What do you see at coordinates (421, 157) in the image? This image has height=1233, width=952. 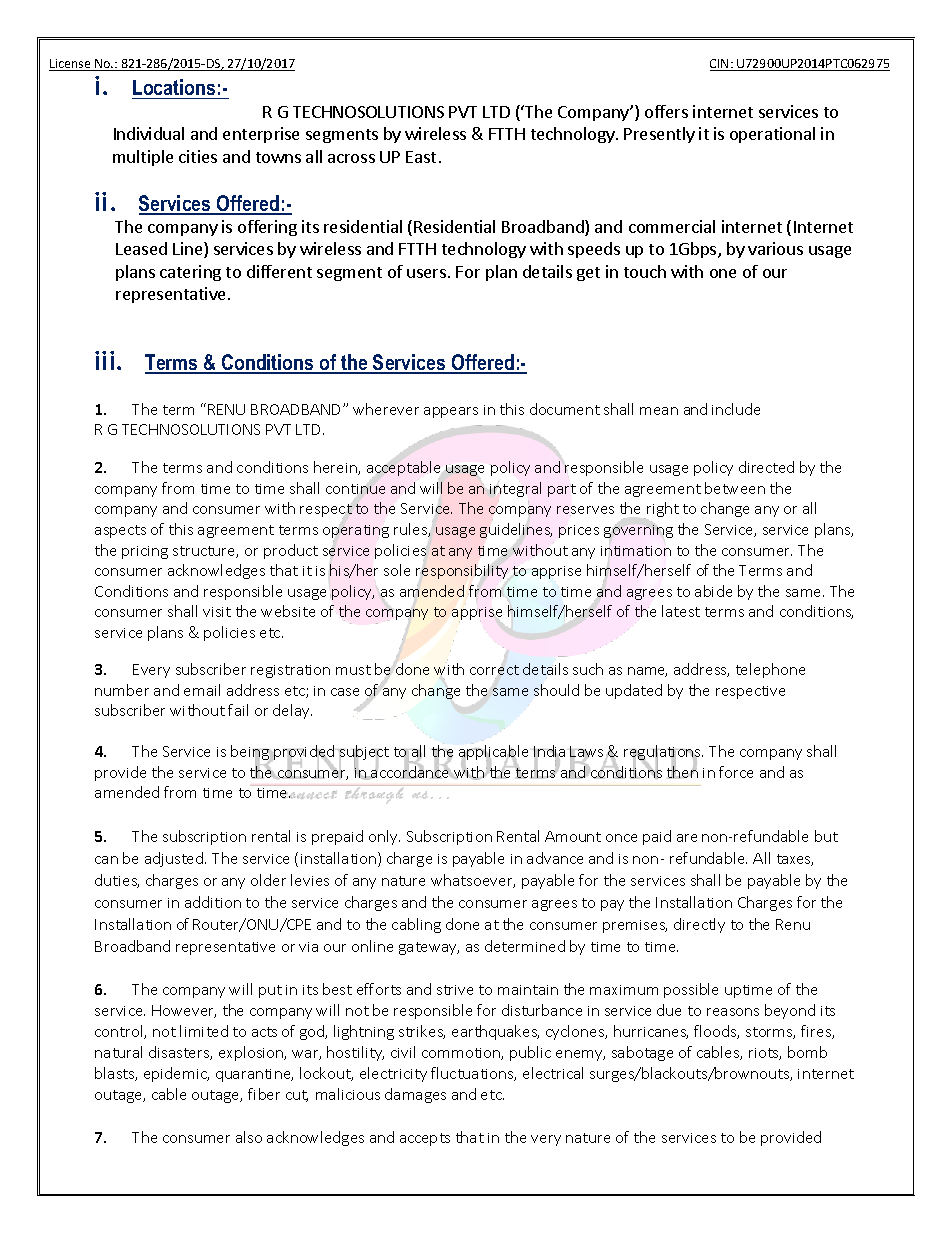 I see `East` at bounding box center [421, 157].
